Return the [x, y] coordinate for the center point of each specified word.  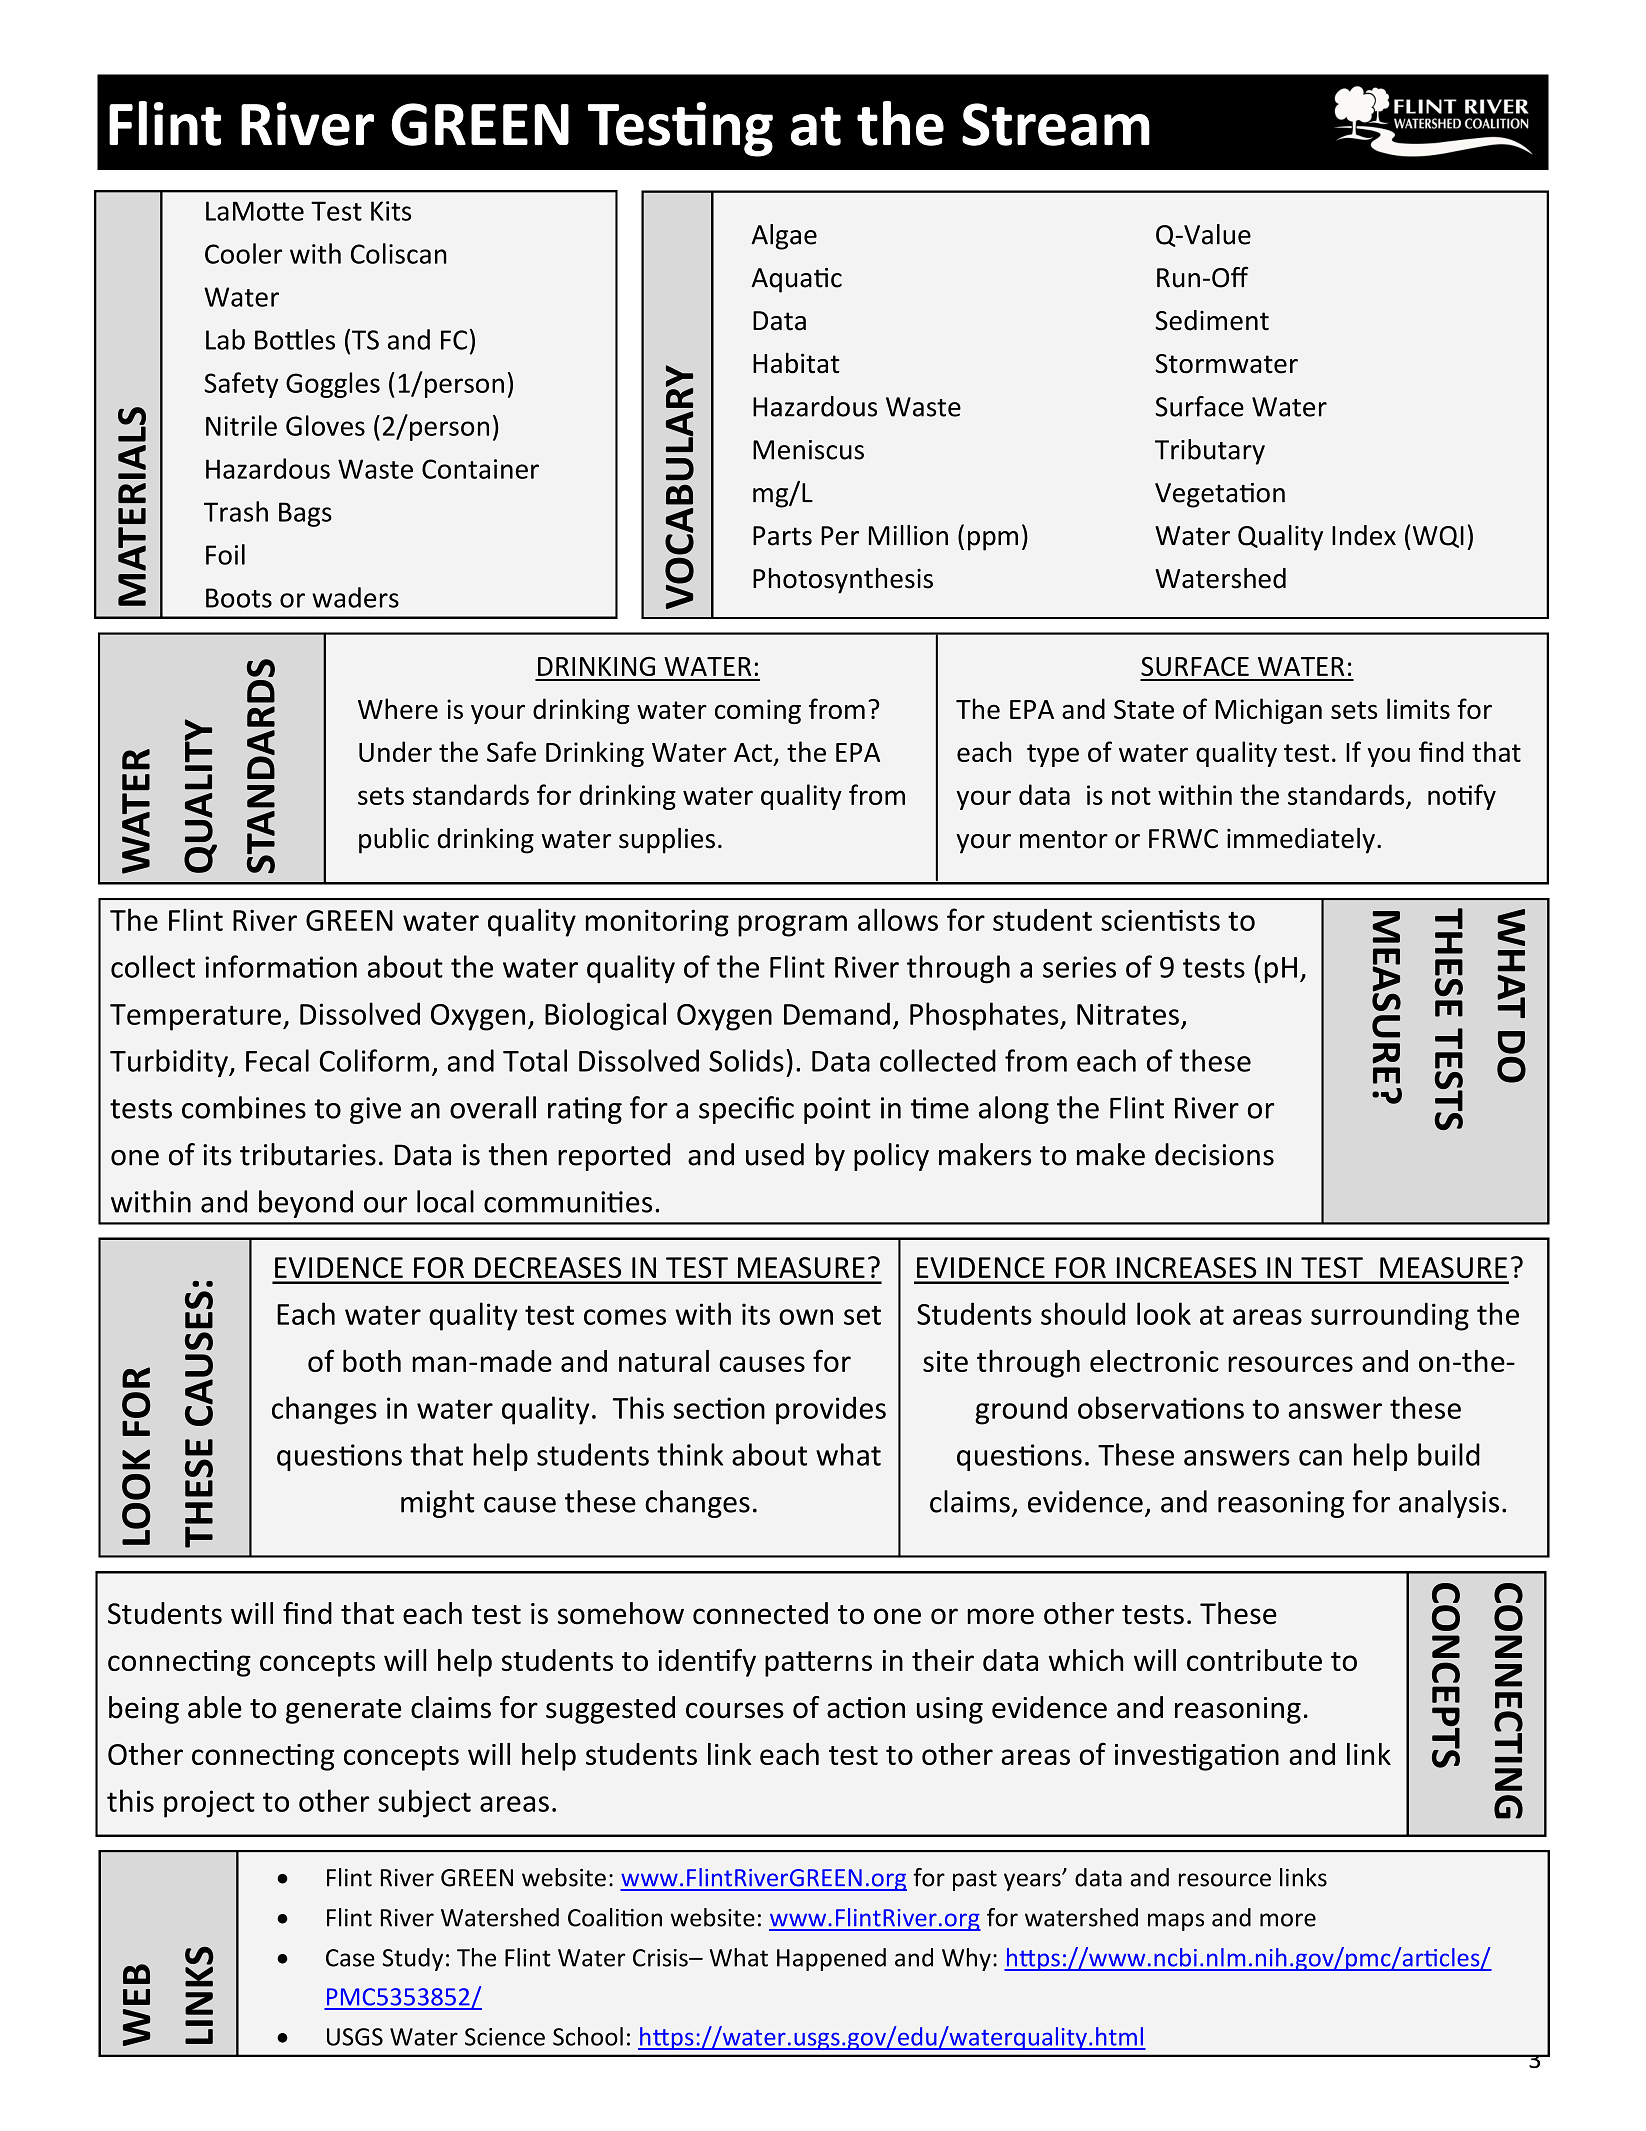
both [372, 1361]
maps [1176, 1922]
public [394, 841]
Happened [831, 1959]
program [792, 926]
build [1449, 1454]
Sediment [1212, 320]
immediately [1301, 841]
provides [831, 1410]
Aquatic [796, 280]
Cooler [243, 253]
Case [350, 1958]
